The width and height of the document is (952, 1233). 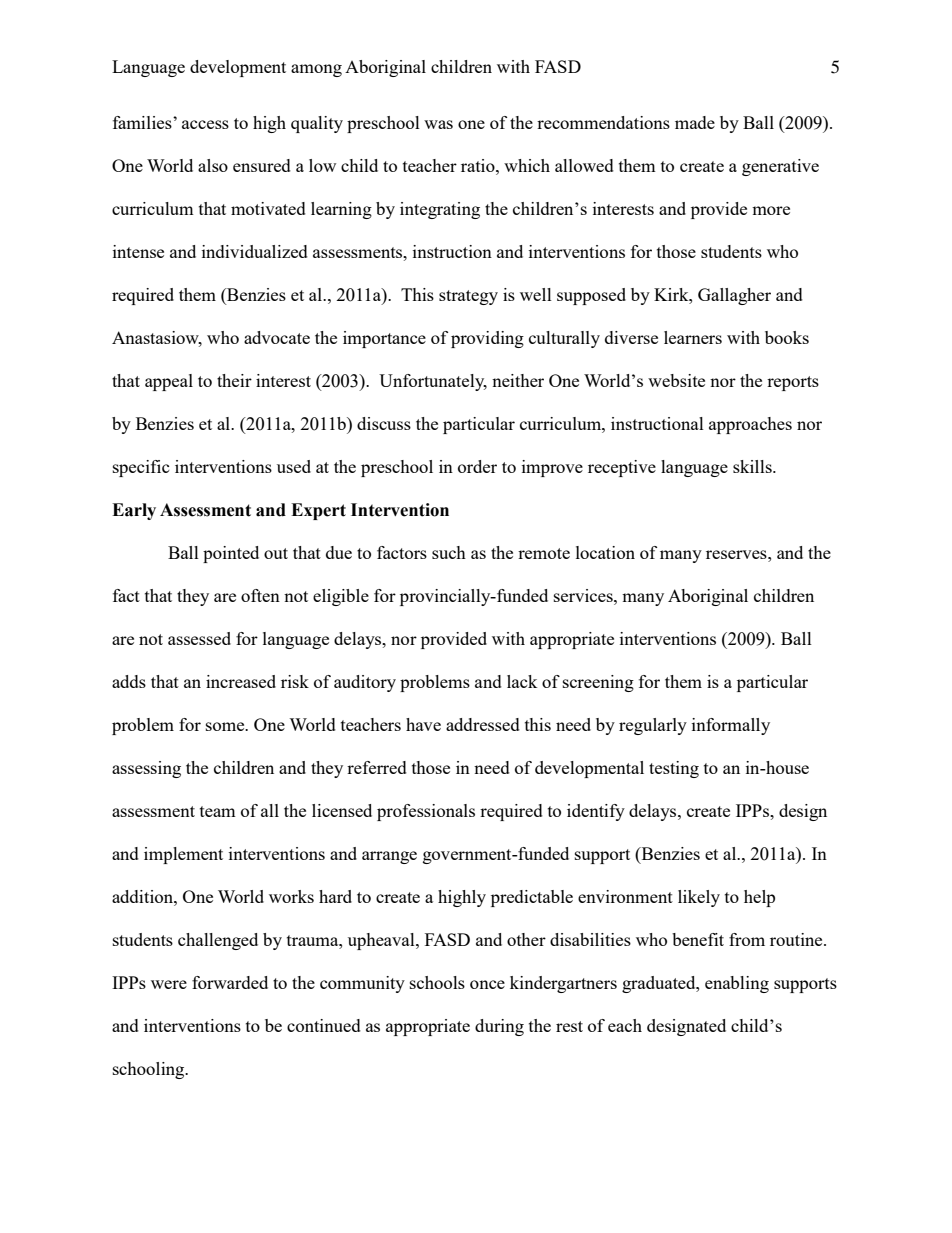 I want to click on enabling, so click(x=737, y=984).
